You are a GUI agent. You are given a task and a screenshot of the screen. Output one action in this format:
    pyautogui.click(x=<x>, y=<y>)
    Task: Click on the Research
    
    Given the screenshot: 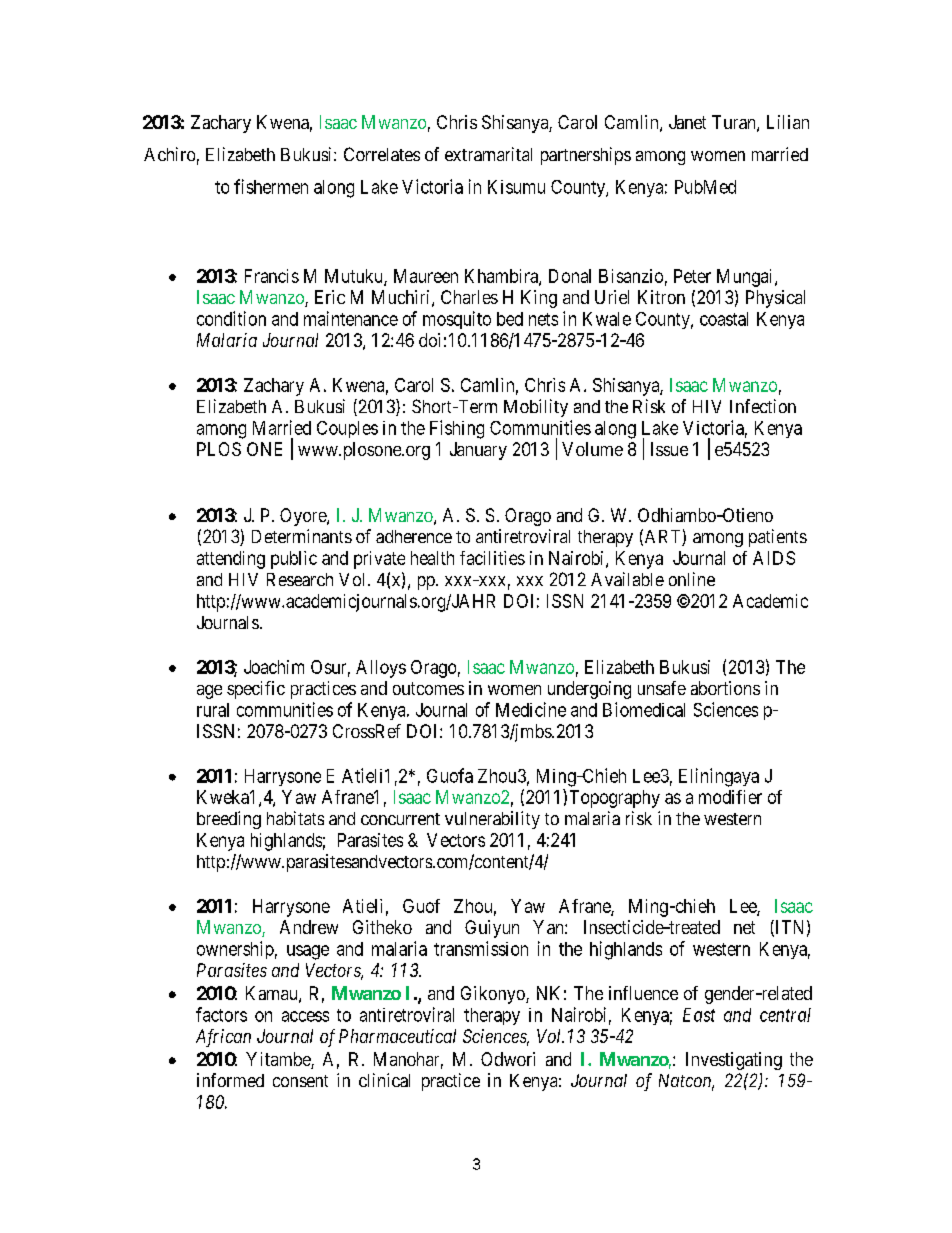 What is the action you would take?
    pyautogui.click(x=300, y=579)
